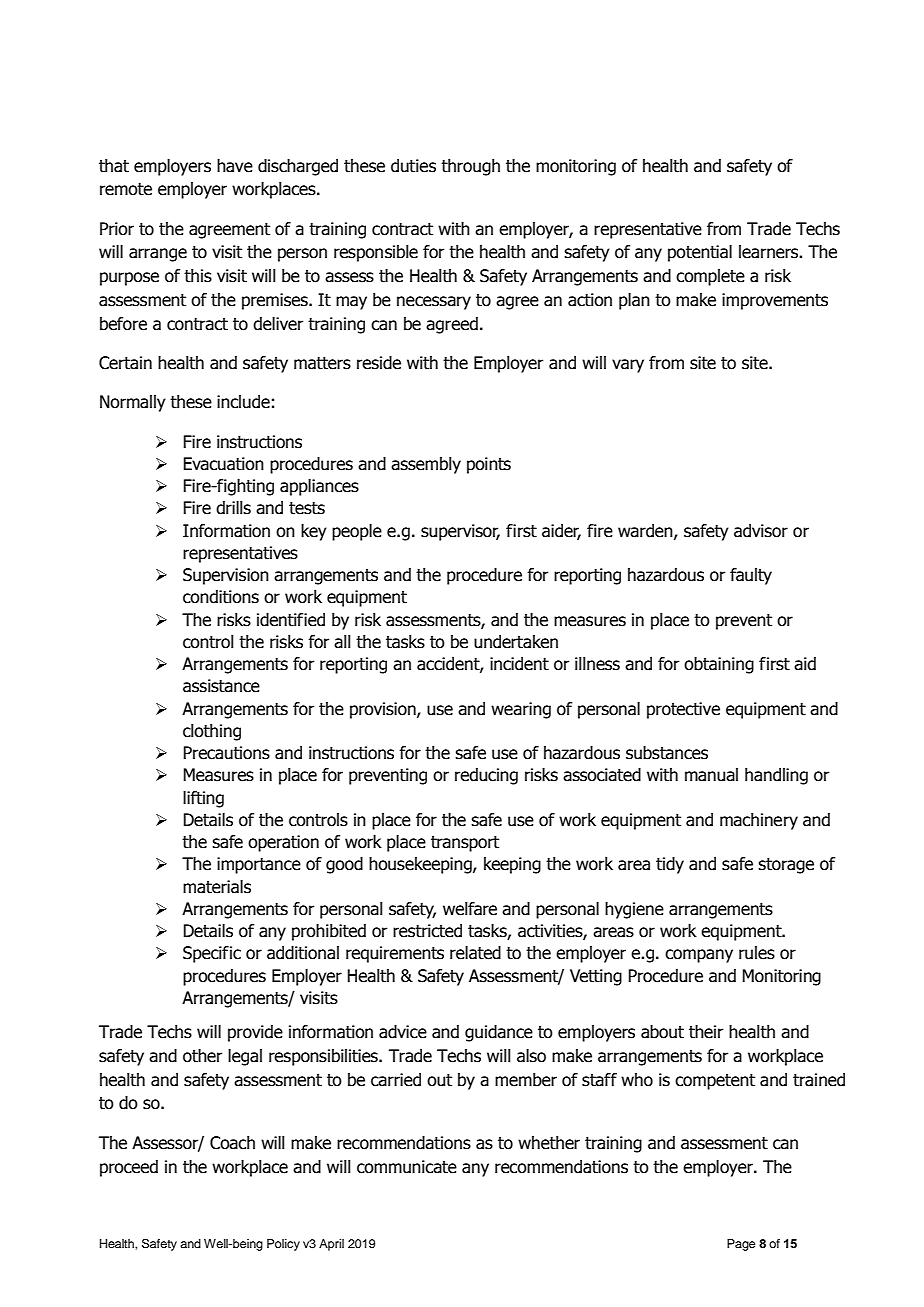 The width and height of the image is (924, 1307). Describe the element at coordinates (683, 710) in the image. I see `protective` at that location.
